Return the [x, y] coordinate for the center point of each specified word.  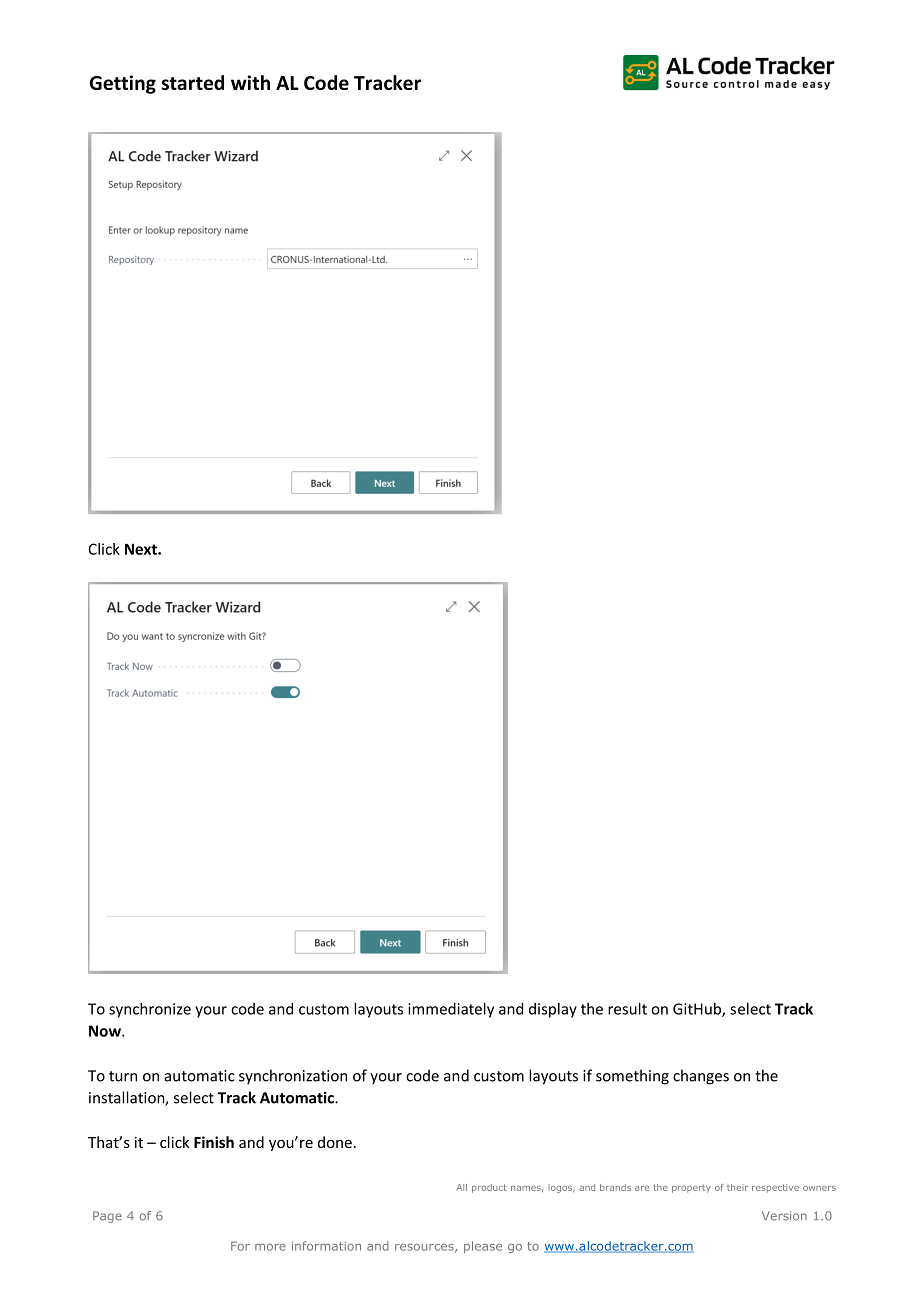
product [489, 1188]
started [192, 82]
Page [107, 1217]
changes [701, 1077]
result [627, 1008]
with [250, 82]
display [553, 1010]
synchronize [150, 1010]
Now [106, 1031]
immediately [451, 1010]
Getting [123, 84]
